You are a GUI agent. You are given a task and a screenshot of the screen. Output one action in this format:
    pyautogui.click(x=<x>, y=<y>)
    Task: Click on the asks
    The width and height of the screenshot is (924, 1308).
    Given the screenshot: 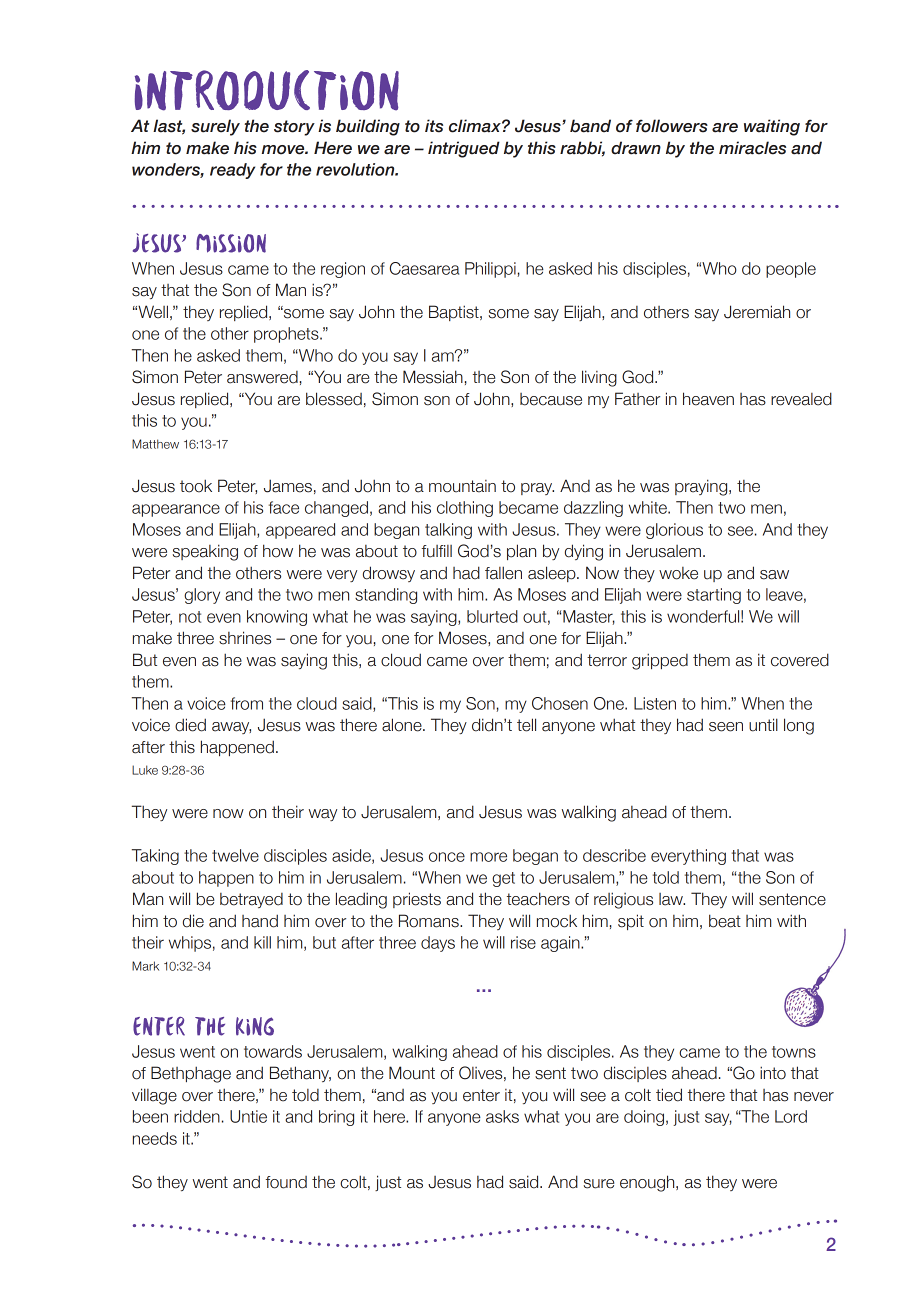 What is the action you would take?
    pyautogui.click(x=502, y=1116)
